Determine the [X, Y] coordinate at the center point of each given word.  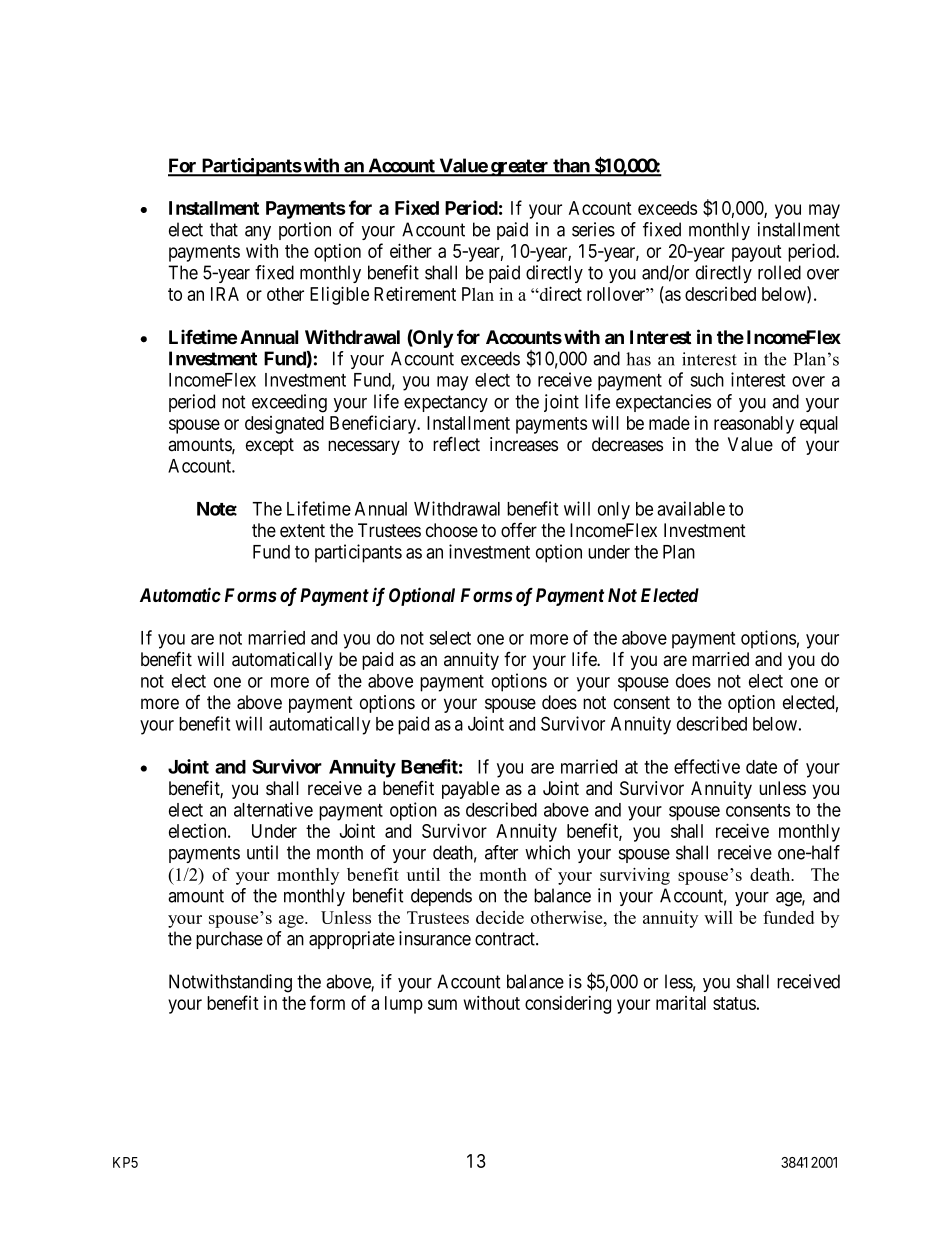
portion [305, 231]
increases [524, 444]
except [270, 446]
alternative [273, 809]
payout [757, 253]
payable [471, 790]
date [761, 767]
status [734, 1003]
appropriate [352, 940]
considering [568, 1005]
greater [520, 168]
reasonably [754, 425]
